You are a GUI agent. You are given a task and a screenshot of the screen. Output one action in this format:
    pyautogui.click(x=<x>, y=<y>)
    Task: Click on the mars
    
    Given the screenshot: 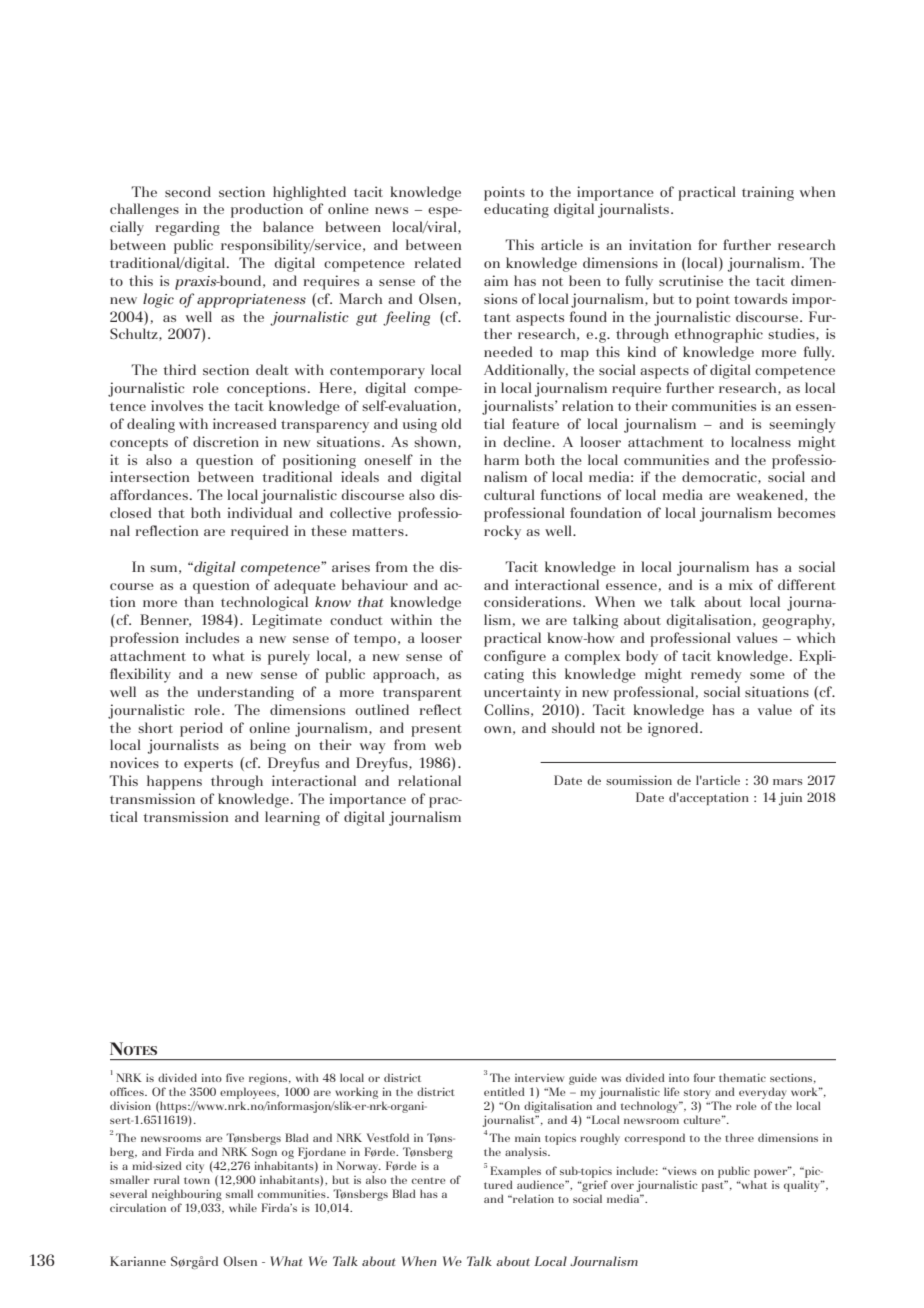 What is the action you would take?
    pyautogui.click(x=787, y=782)
